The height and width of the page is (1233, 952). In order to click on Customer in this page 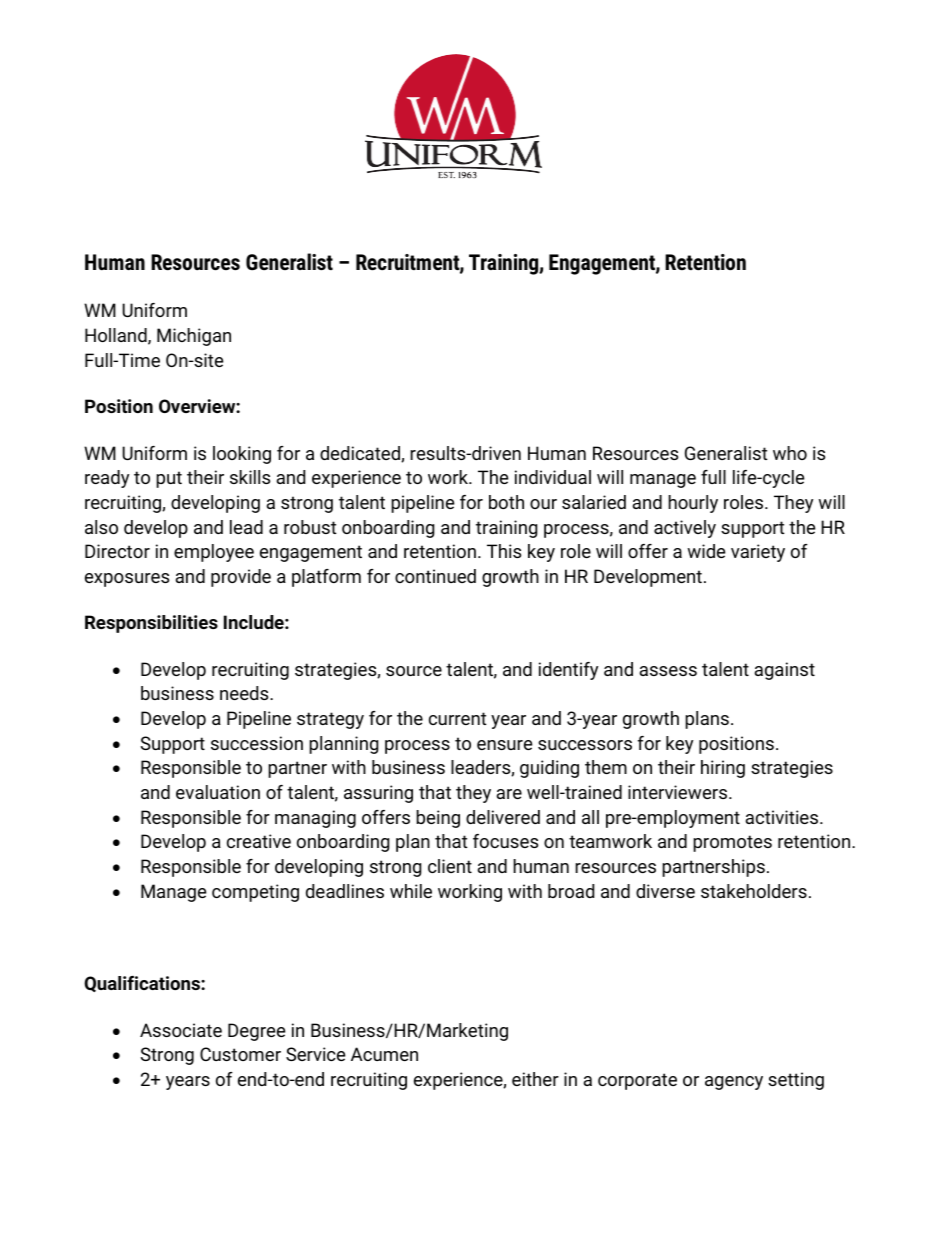, I will do `click(240, 1054)`.
